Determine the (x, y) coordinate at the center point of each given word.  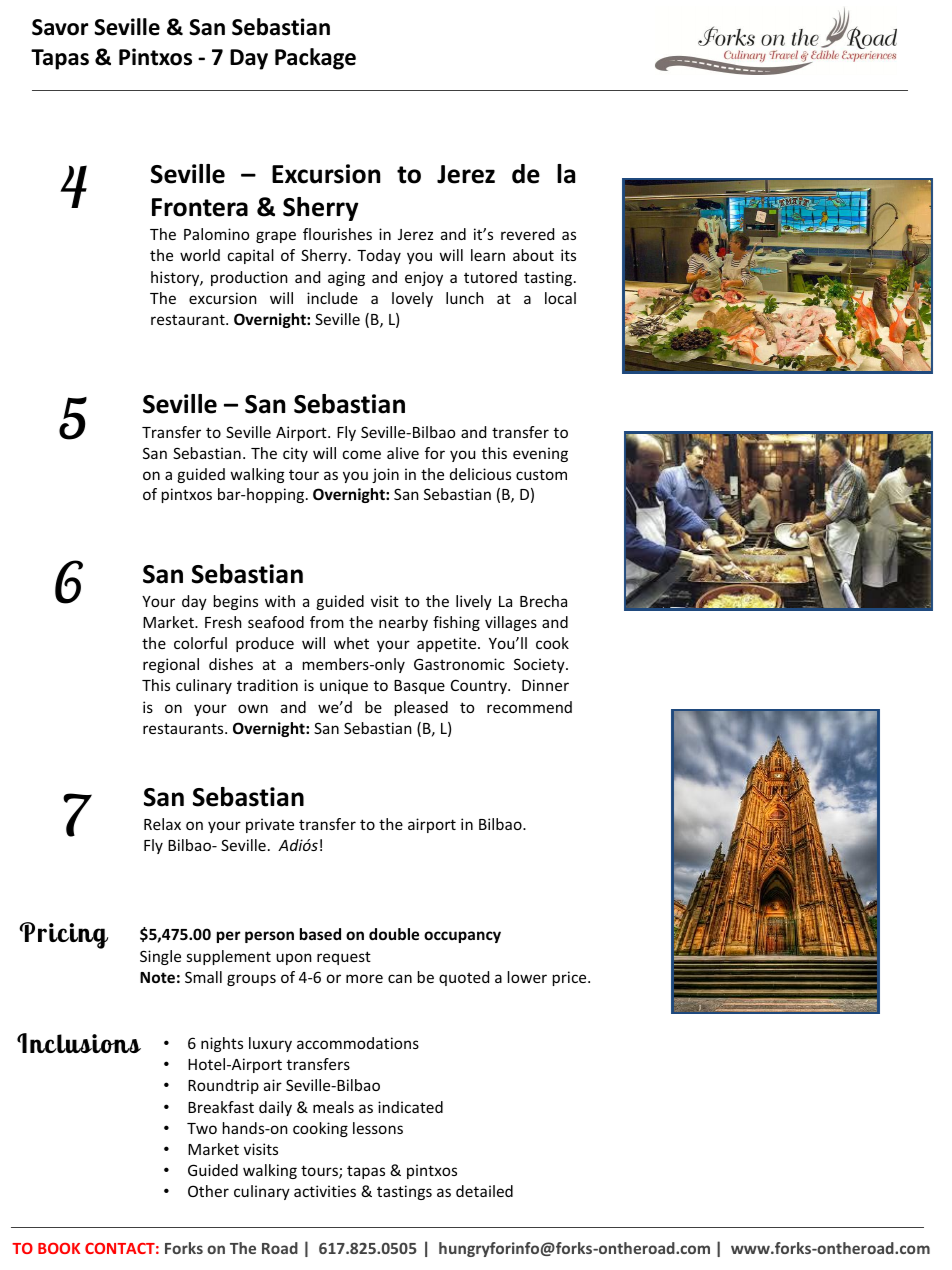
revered (527, 234)
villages (511, 623)
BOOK (59, 1248)
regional (171, 665)
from (327, 622)
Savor (60, 27)
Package (315, 59)
